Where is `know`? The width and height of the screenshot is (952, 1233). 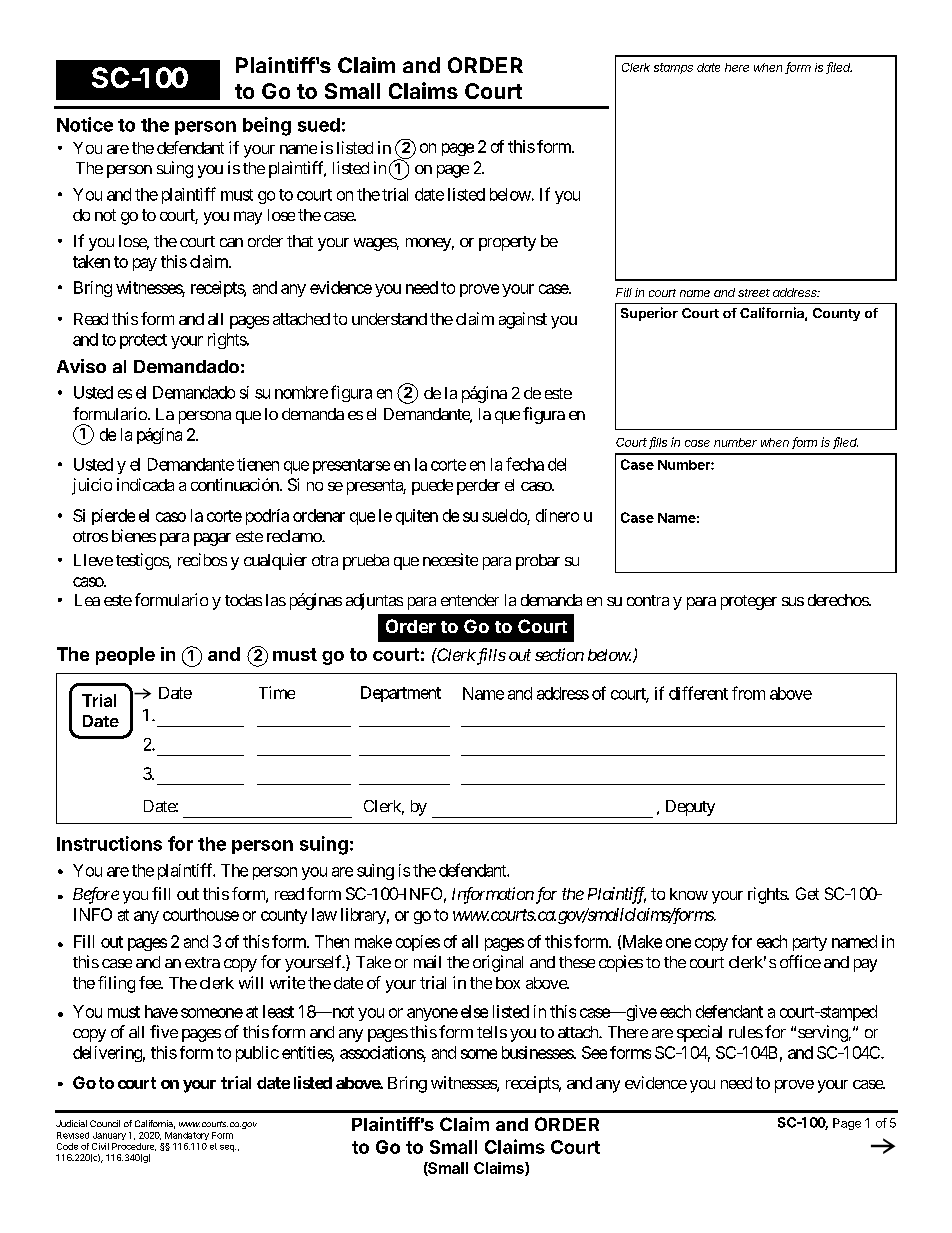 know is located at coordinates (689, 894).
